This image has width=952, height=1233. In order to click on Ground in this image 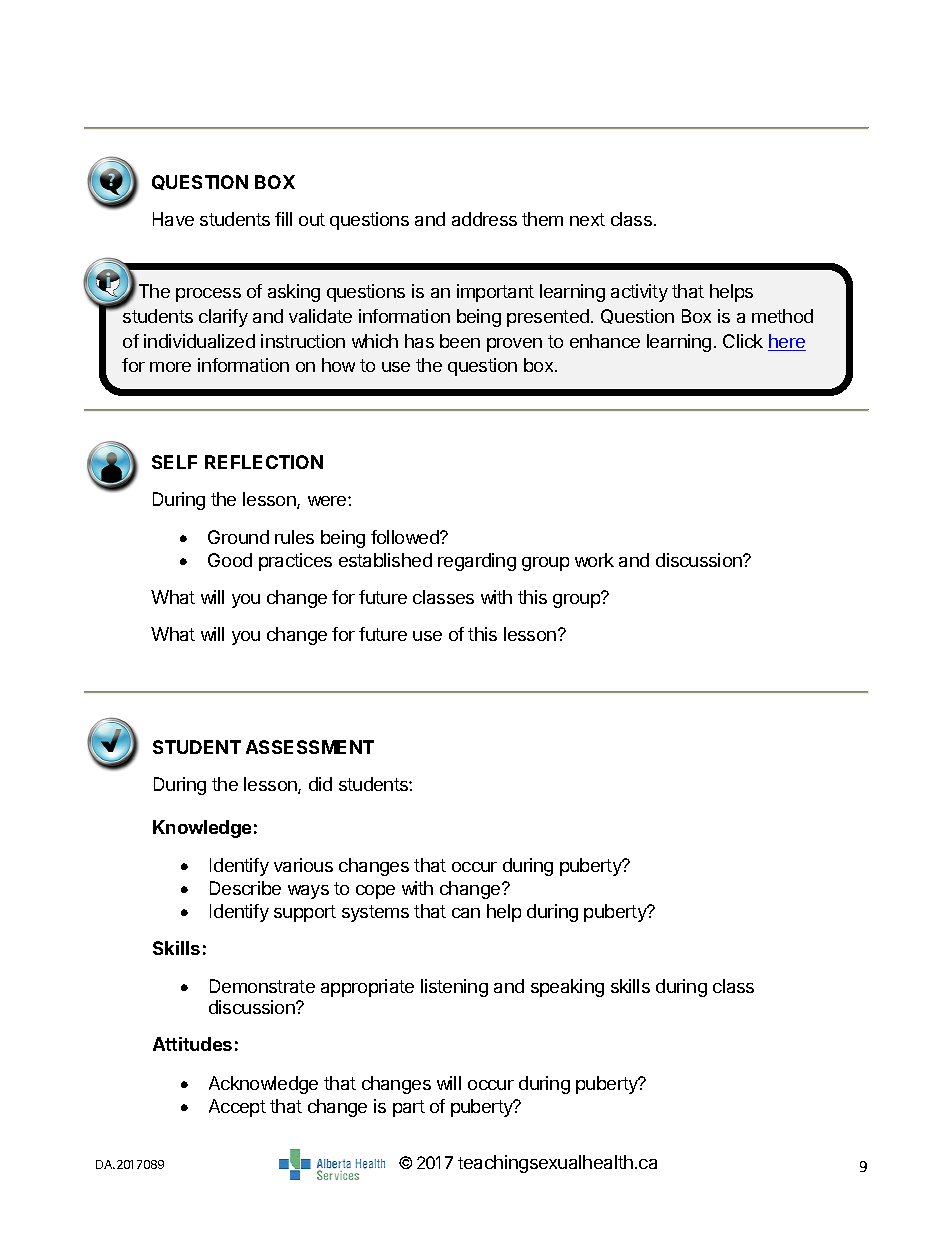, I will do `click(238, 537)`.
